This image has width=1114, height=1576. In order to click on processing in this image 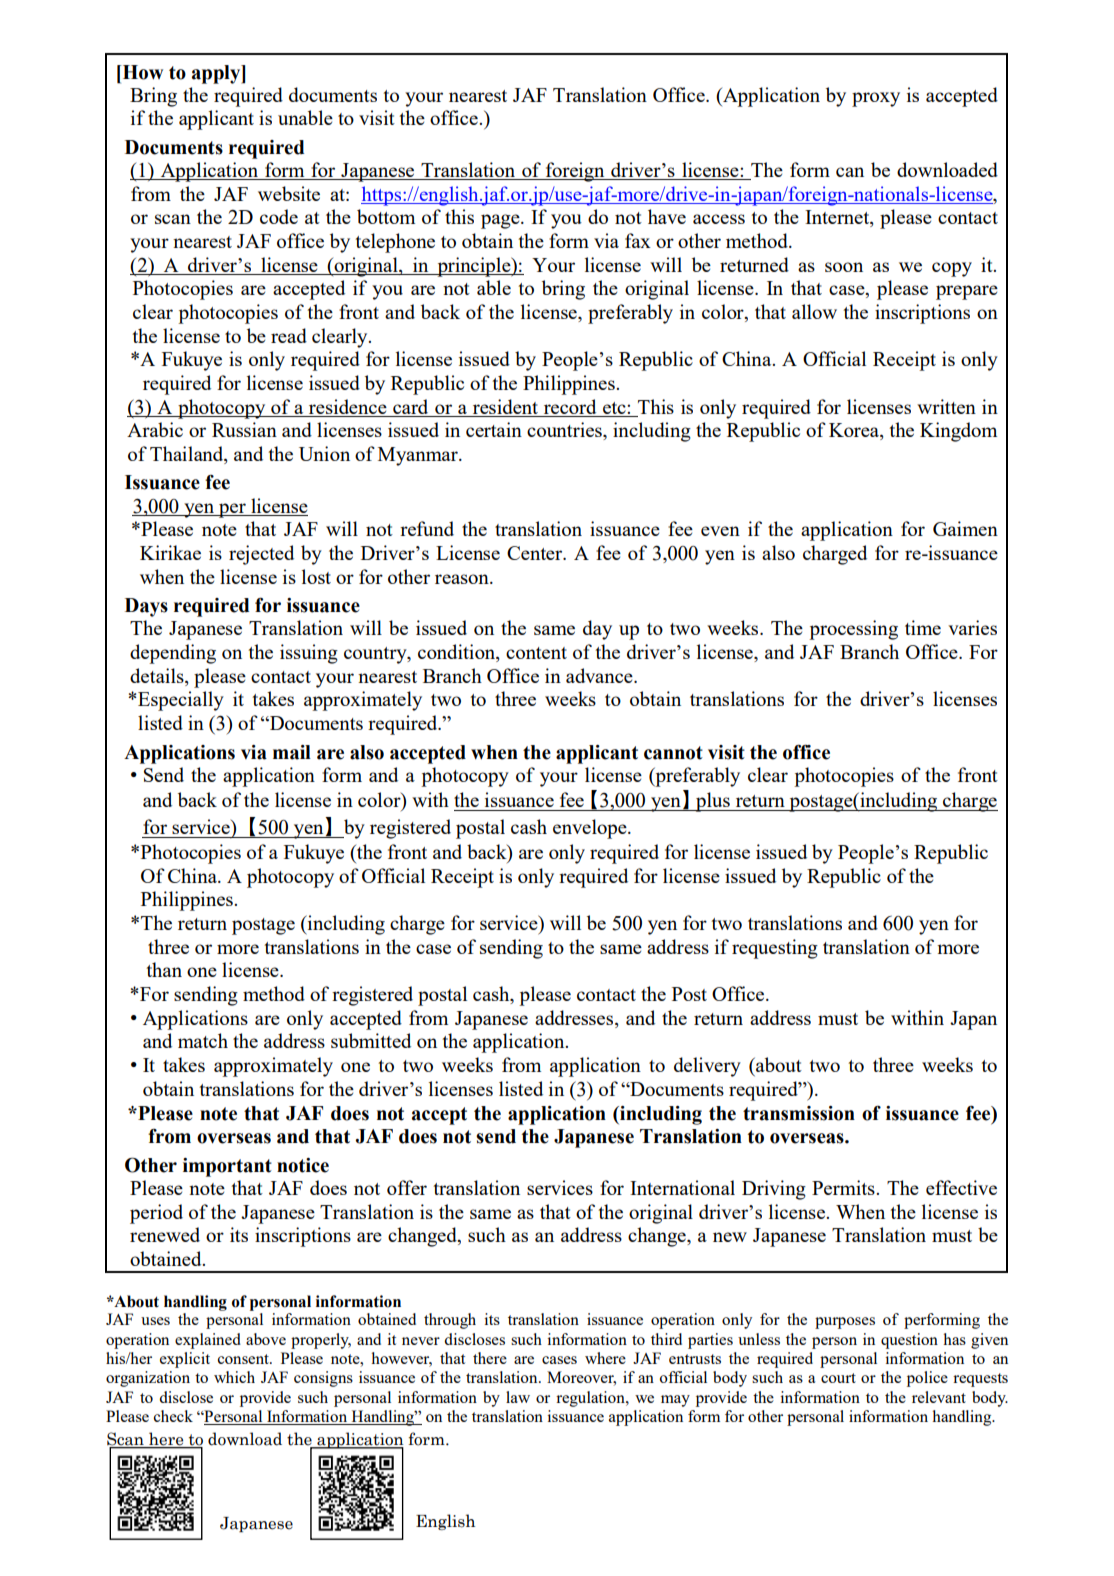, I will do `click(853, 630)`.
